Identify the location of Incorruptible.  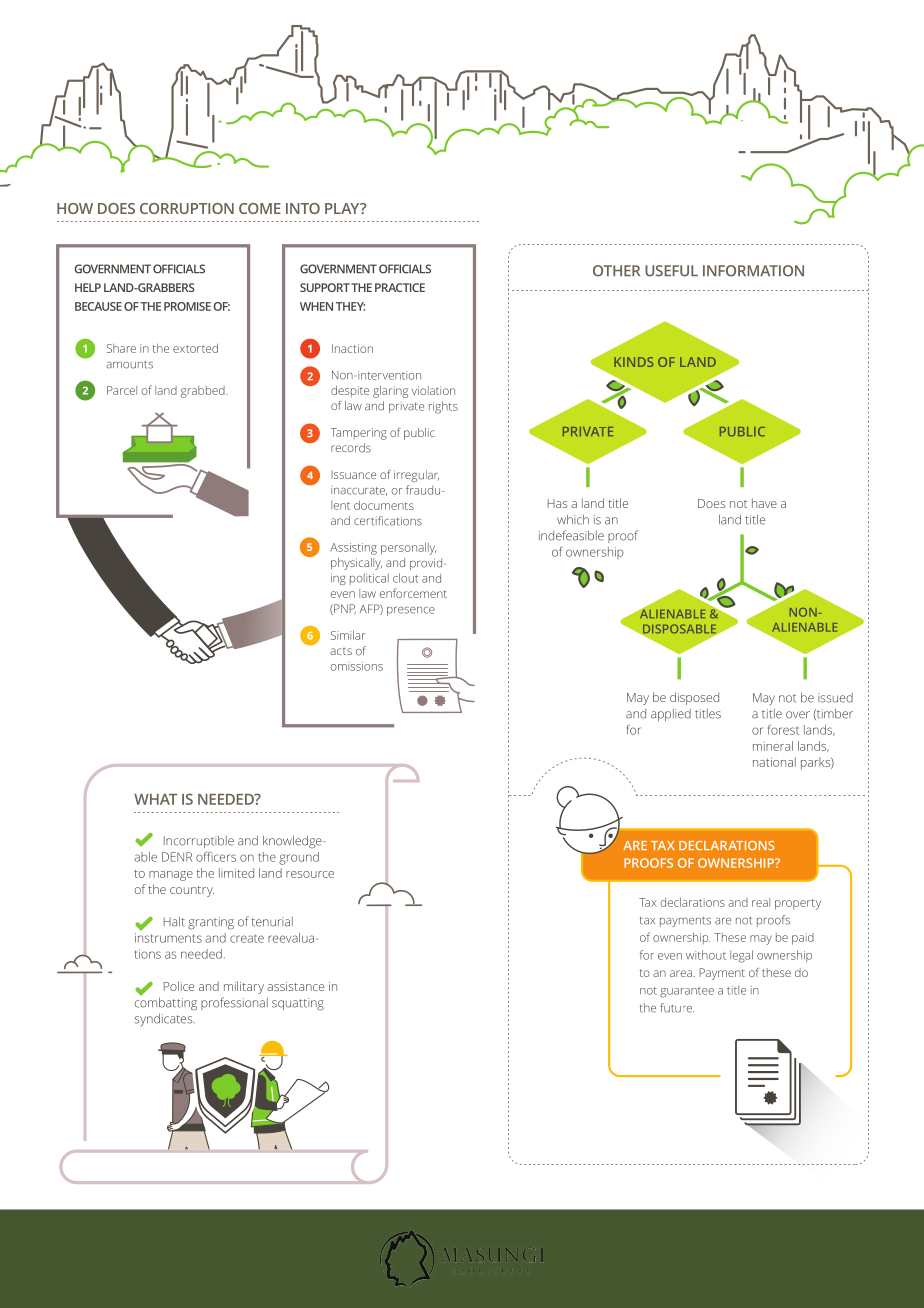
(199, 841).
